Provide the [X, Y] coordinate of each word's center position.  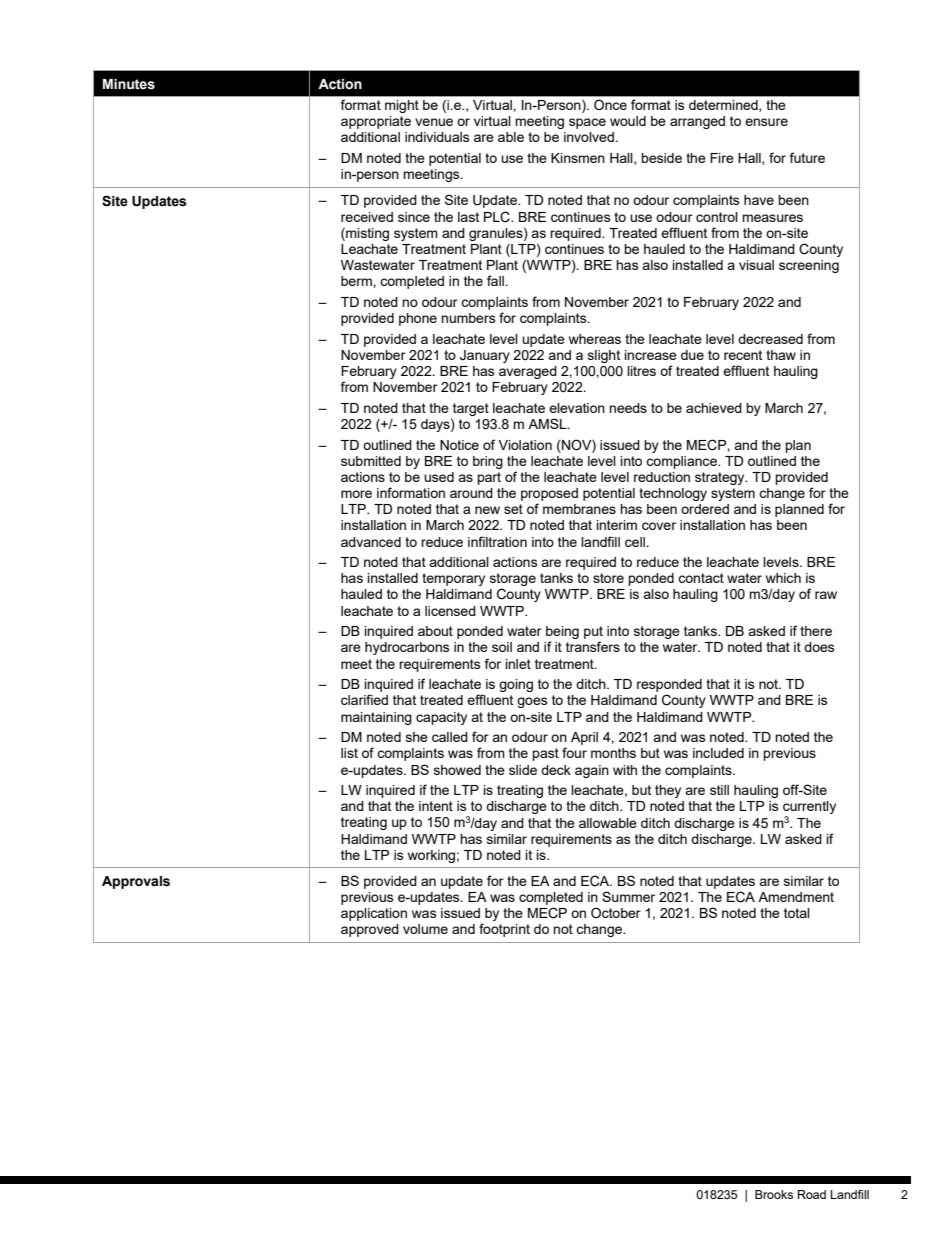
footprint [504, 930]
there [816, 631]
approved [370, 930]
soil [502, 647]
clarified [364, 699]
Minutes [129, 84]
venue [434, 122]
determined [724, 106]
